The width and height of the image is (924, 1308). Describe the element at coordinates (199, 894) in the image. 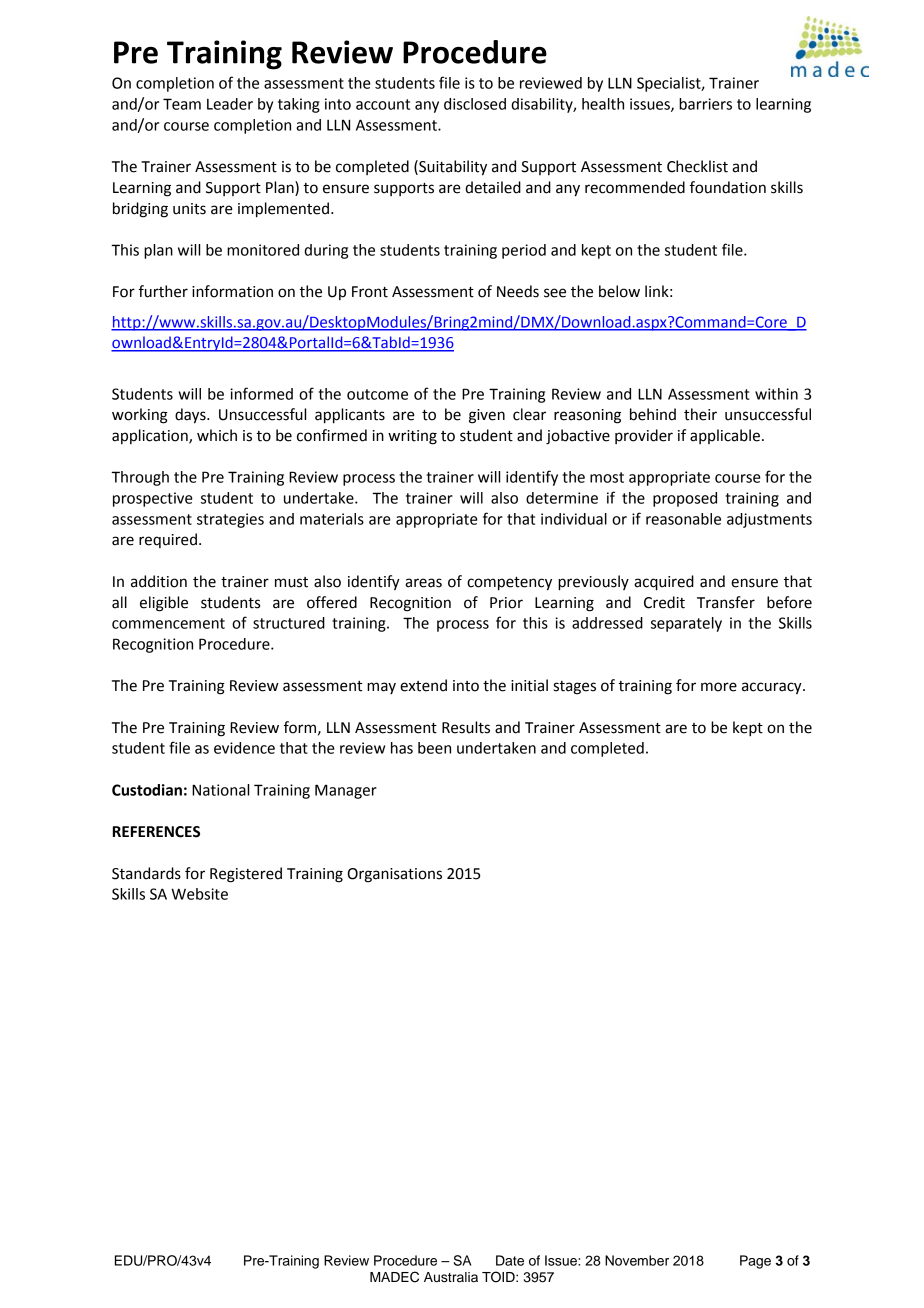

I see `Website` at that location.
